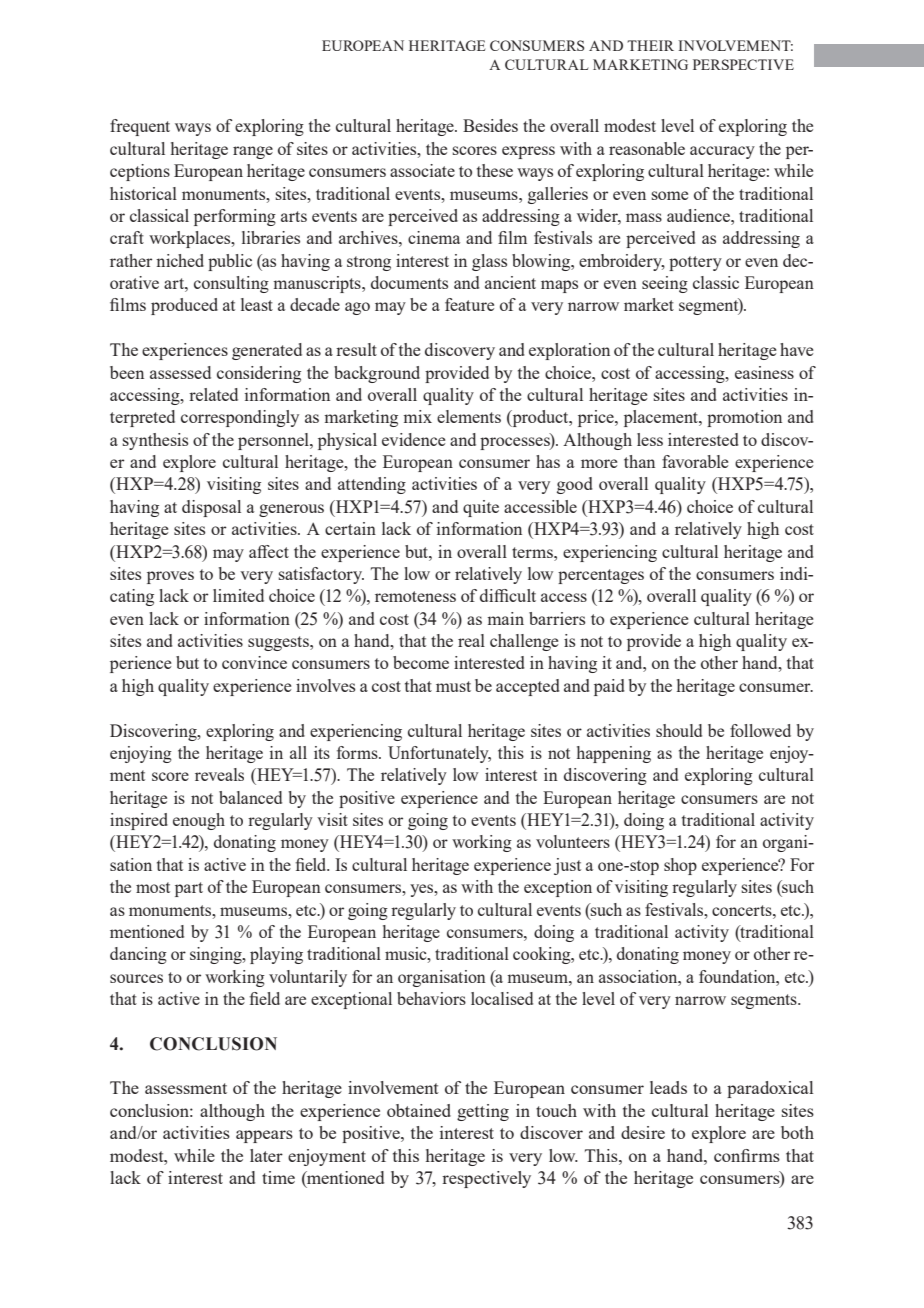 Image resolution: width=924 pixels, height=1308 pixels. What do you see at coordinates (743, 910) in the screenshot?
I see `concerts` at bounding box center [743, 910].
